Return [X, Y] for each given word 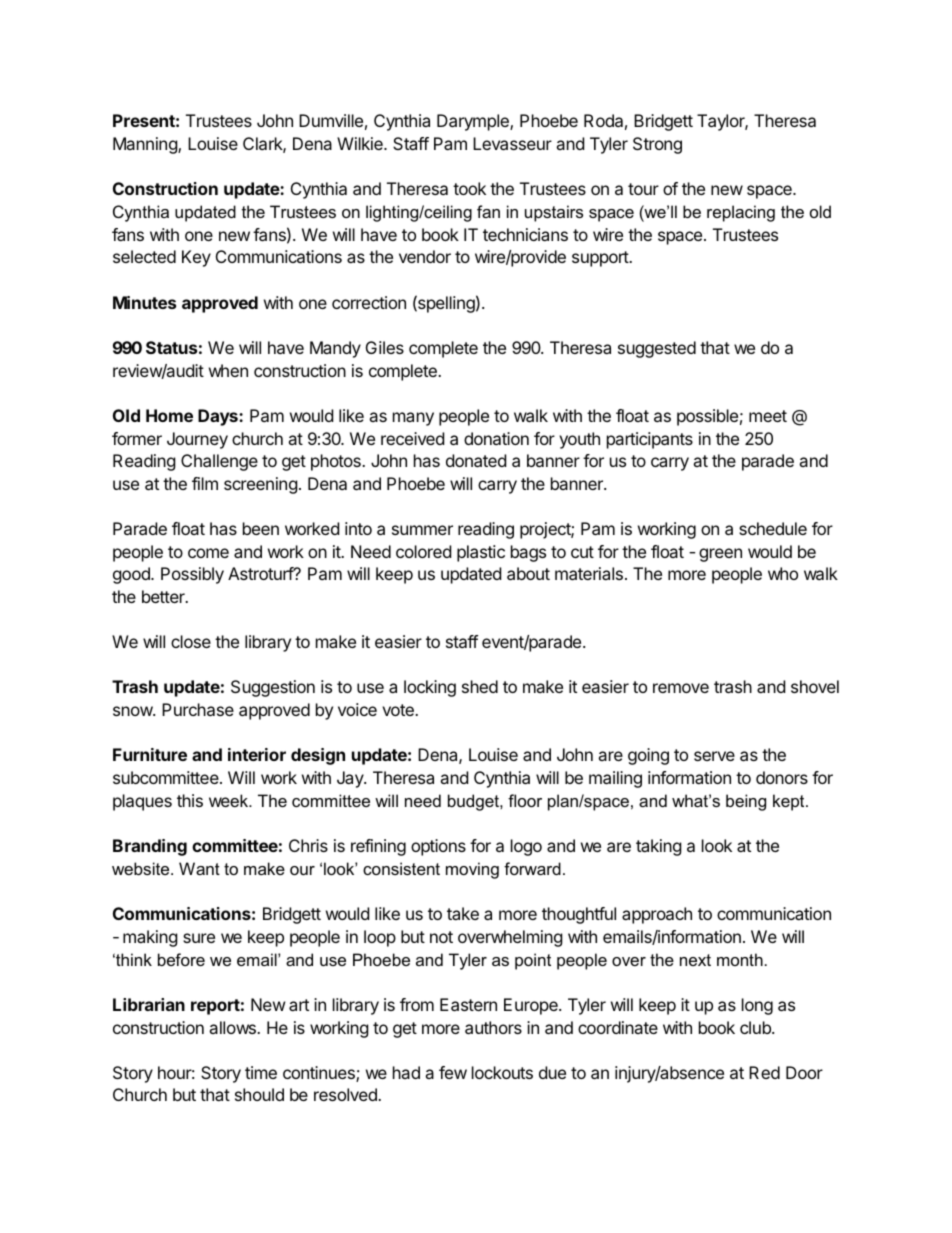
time [261, 1072]
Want [199, 868]
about [528, 573]
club [756, 1027]
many [413, 419]
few [453, 1072]
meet [768, 416]
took [469, 188]
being [746, 802]
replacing [741, 213]
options [438, 847]
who [783, 573]
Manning [146, 145]
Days [219, 417]
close [191, 641]
